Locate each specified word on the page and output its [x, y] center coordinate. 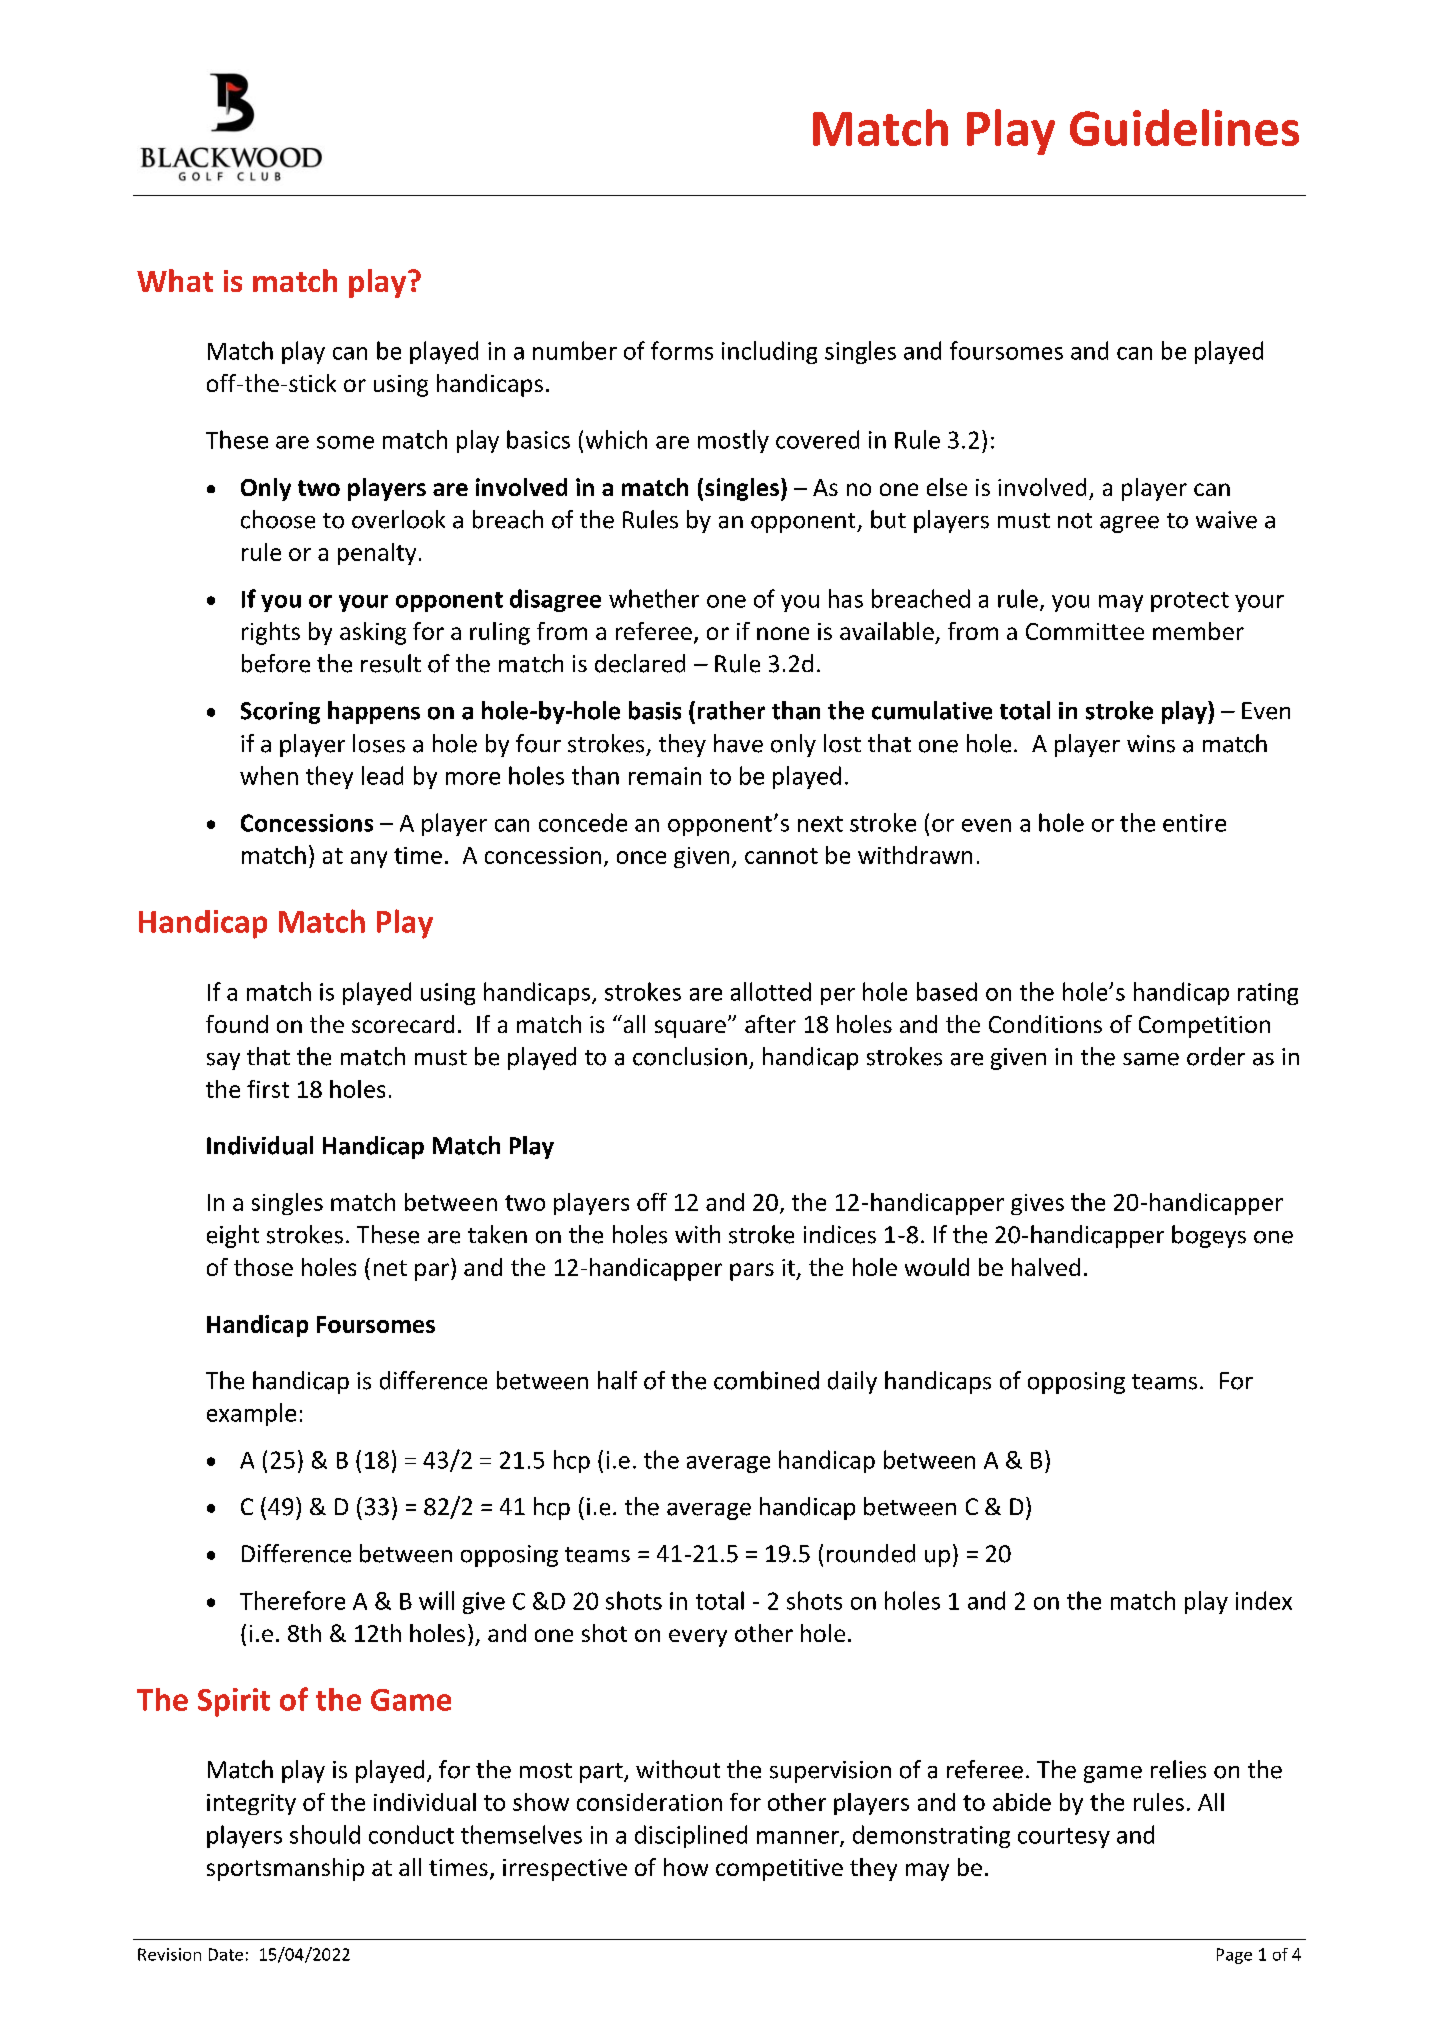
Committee [1085, 631]
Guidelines [1184, 127]
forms [682, 350]
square [690, 1029]
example [251, 1414]
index [1264, 1600]
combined [766, 1380]
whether [654, 598]
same [1151, 1059]
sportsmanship [285, 1869]
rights [271, 633]
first [268, 1089]
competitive [779, 1870]
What [175, 280]
